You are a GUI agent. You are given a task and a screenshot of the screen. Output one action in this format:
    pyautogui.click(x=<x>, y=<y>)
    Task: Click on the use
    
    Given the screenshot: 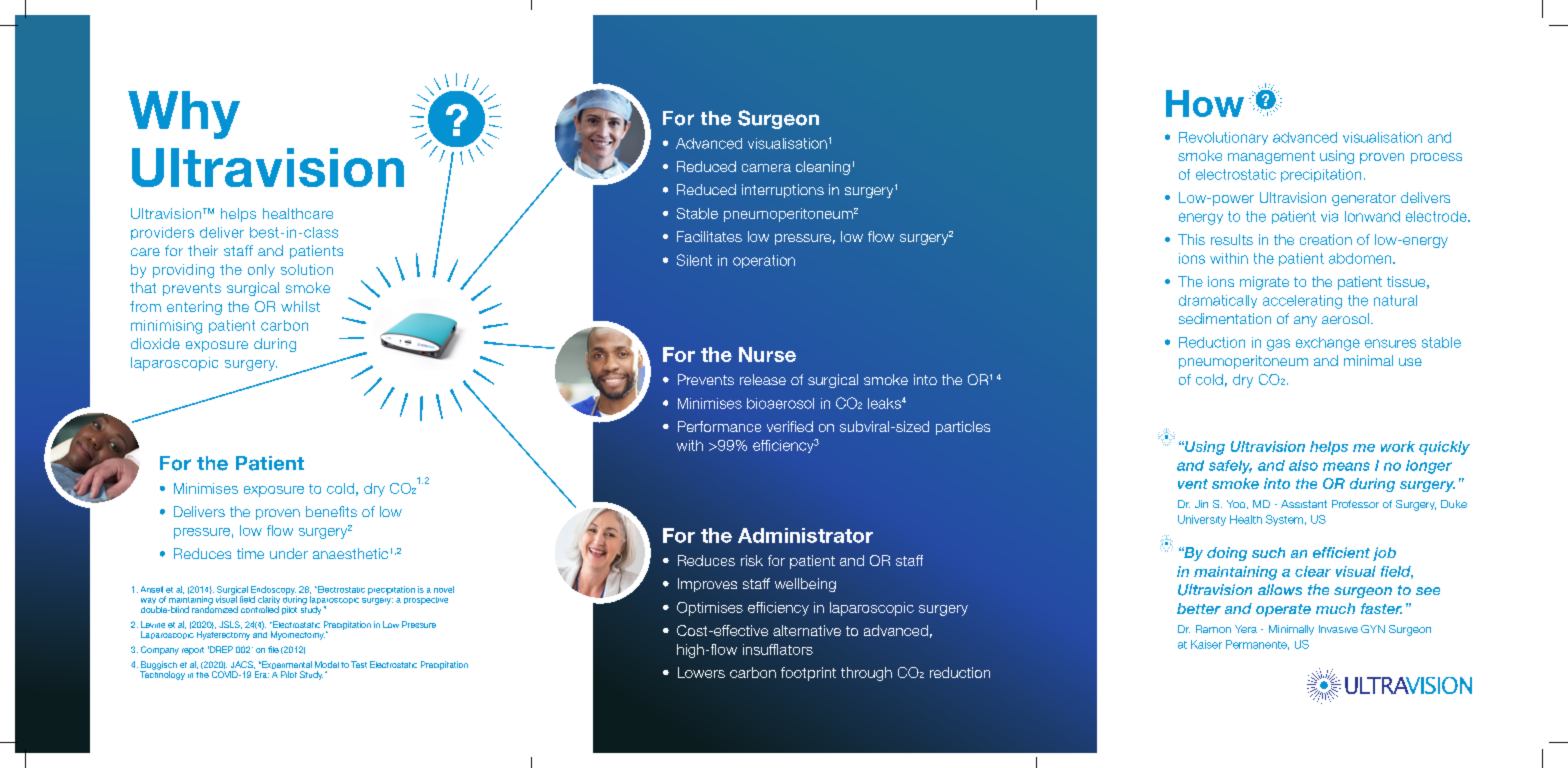 What is the action you would take?
    pyautogui.click(x=1410, y=362)
